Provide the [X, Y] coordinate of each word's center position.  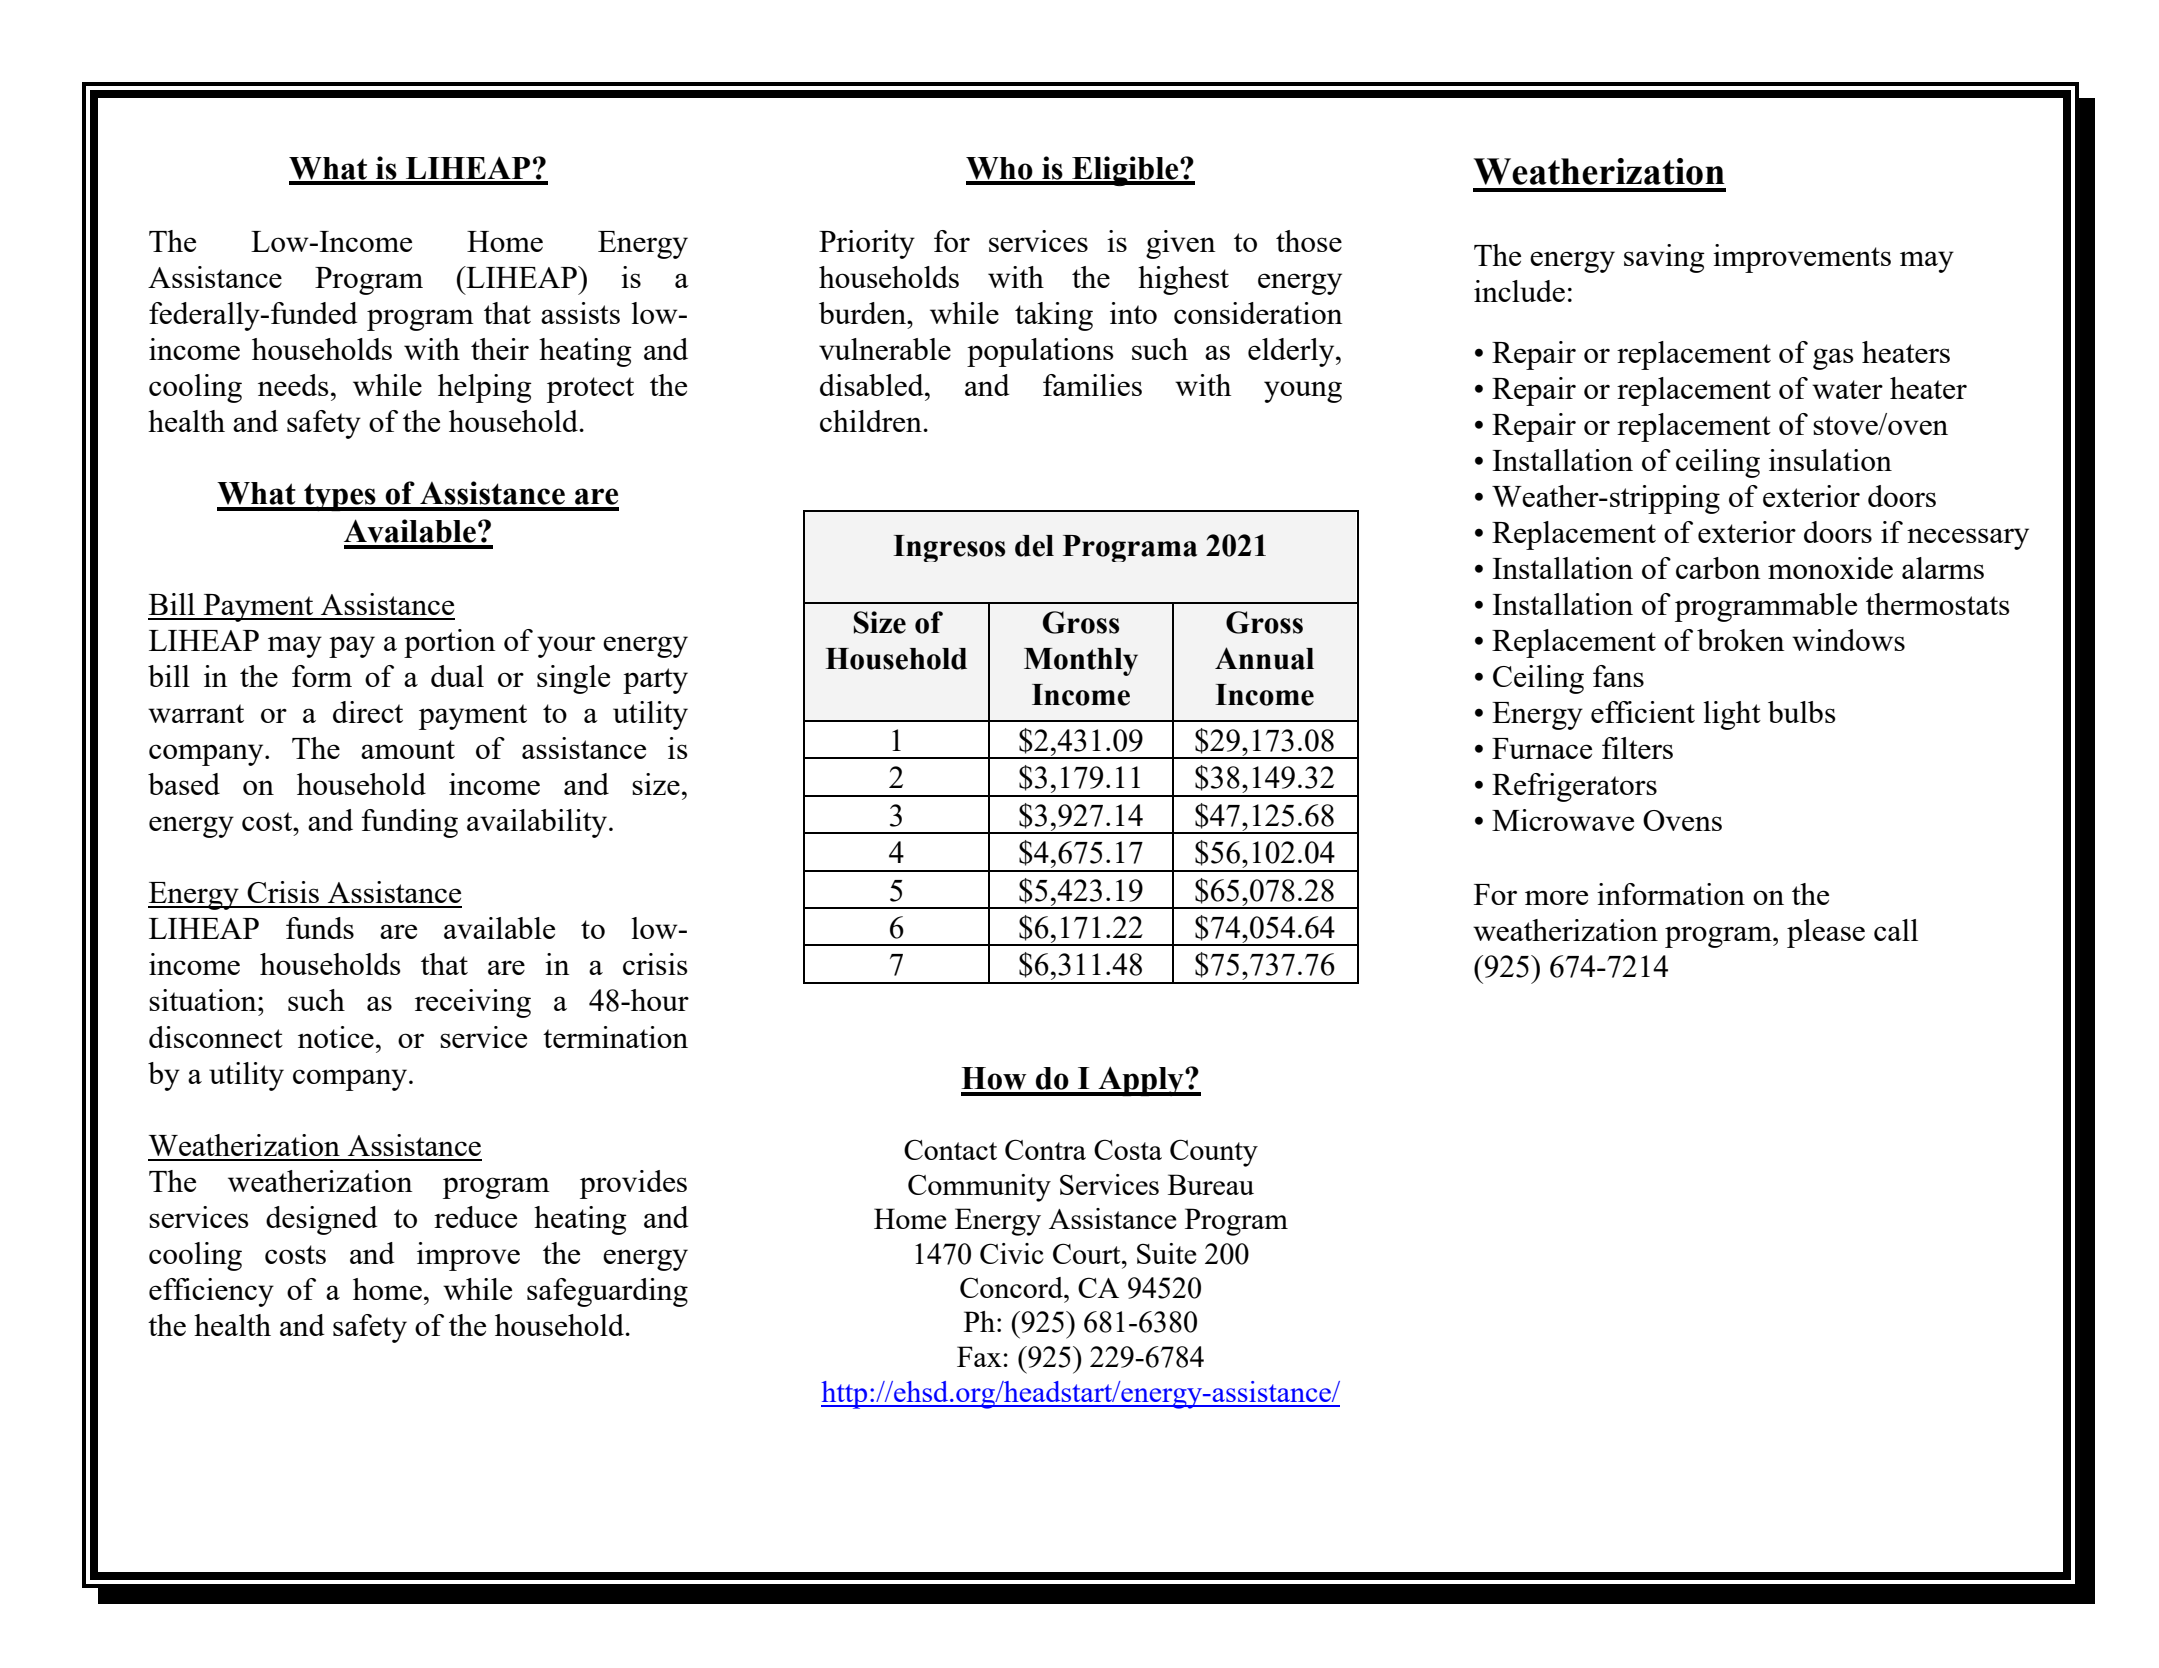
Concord [1012, 1287]
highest [1183, 280]
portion [450, 643]
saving [1664, 258]
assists [580, 313]
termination [615, 1037]
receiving [473, 1003]
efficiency [211, 1292]
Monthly [1081, 662]
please [1826, 933]
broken [1741, 640]
